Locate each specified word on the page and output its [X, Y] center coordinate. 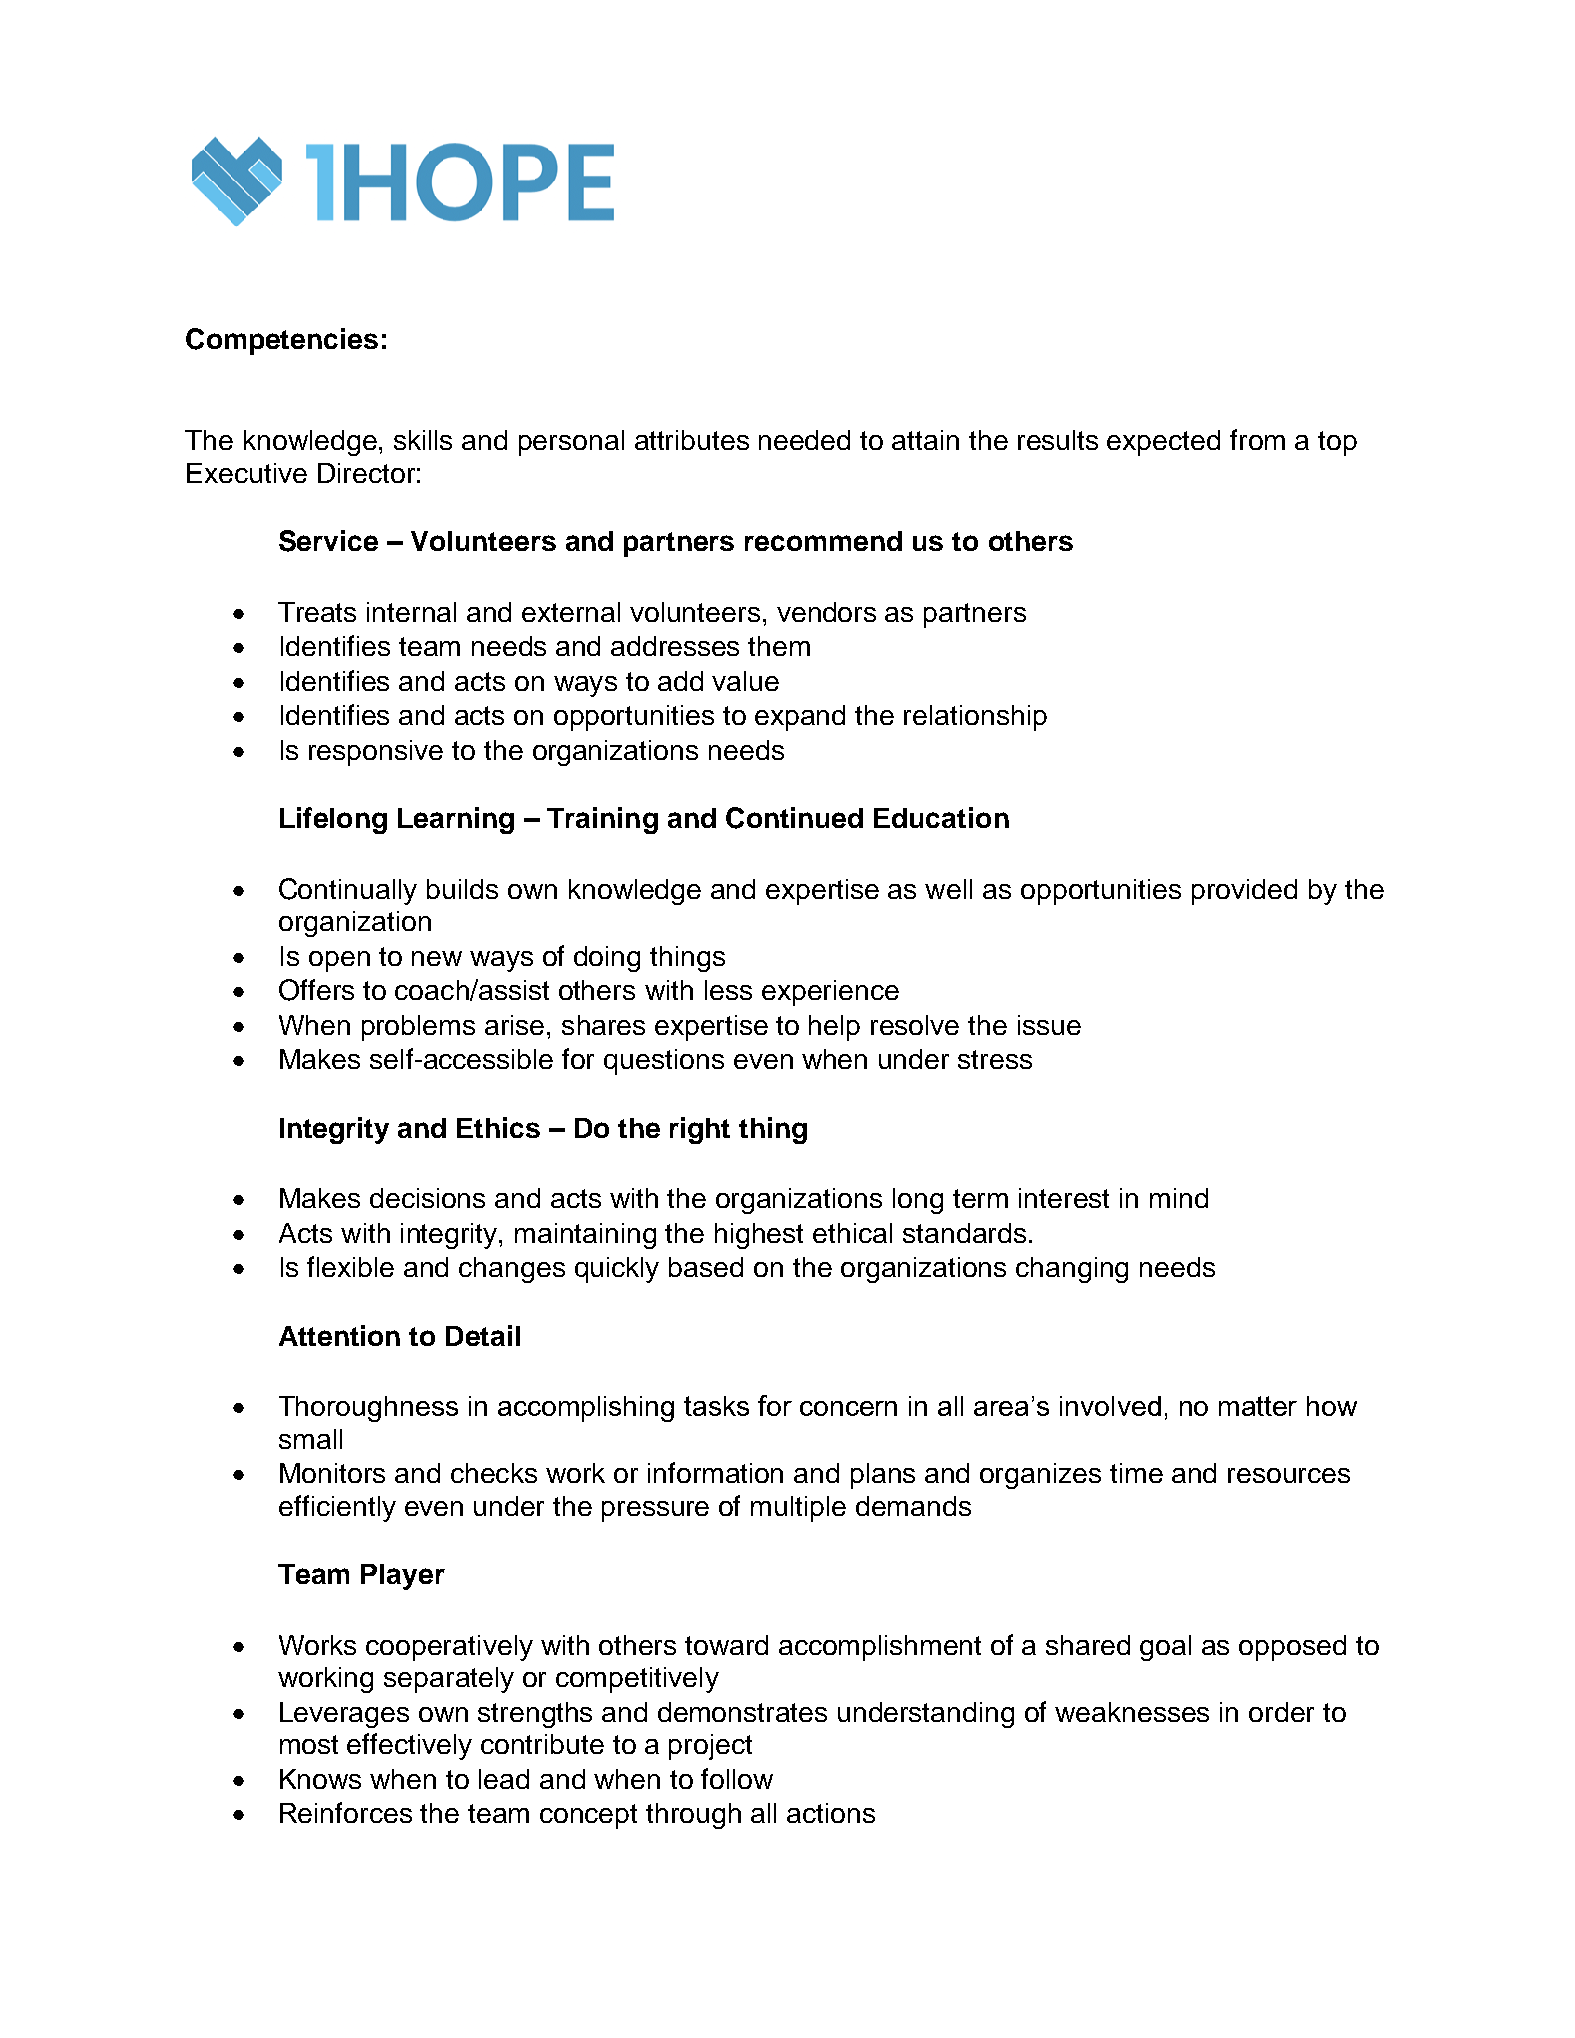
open [339, 961]
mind [1179, 1198]
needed [804, 440]
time [1136, 1473]
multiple [798, 1509]
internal [411, 612]
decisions [427, 1198]
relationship [975, 718]
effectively [409, 1746]
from [1257, 439]
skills [423, 440]
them [779, 646]
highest [759, 1236]
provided [1244, 892]
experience [830, 993]
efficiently [337, 1508]
